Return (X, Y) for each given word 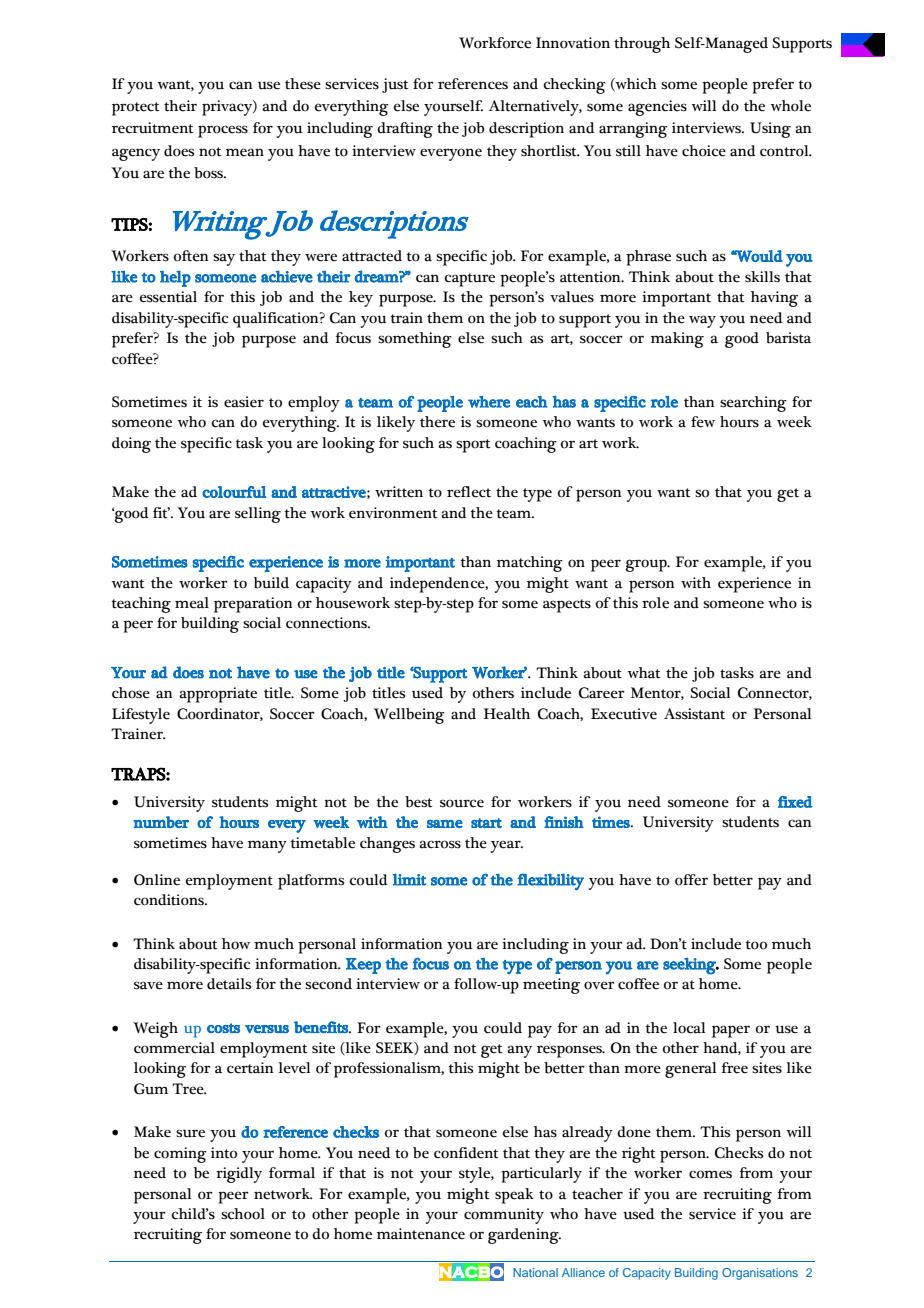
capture (469, 280)
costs (223, 1028)
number (161, 822)
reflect (469, 492)
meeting (551, 986)
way (702, 321)
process (223, 131)
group (647, 565)
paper (731, 1031)
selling (258, 515)
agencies (657, 108)
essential (168, 297)
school (243, 1214)
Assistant (694, 714)
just (395, 85)
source (462, 803)
